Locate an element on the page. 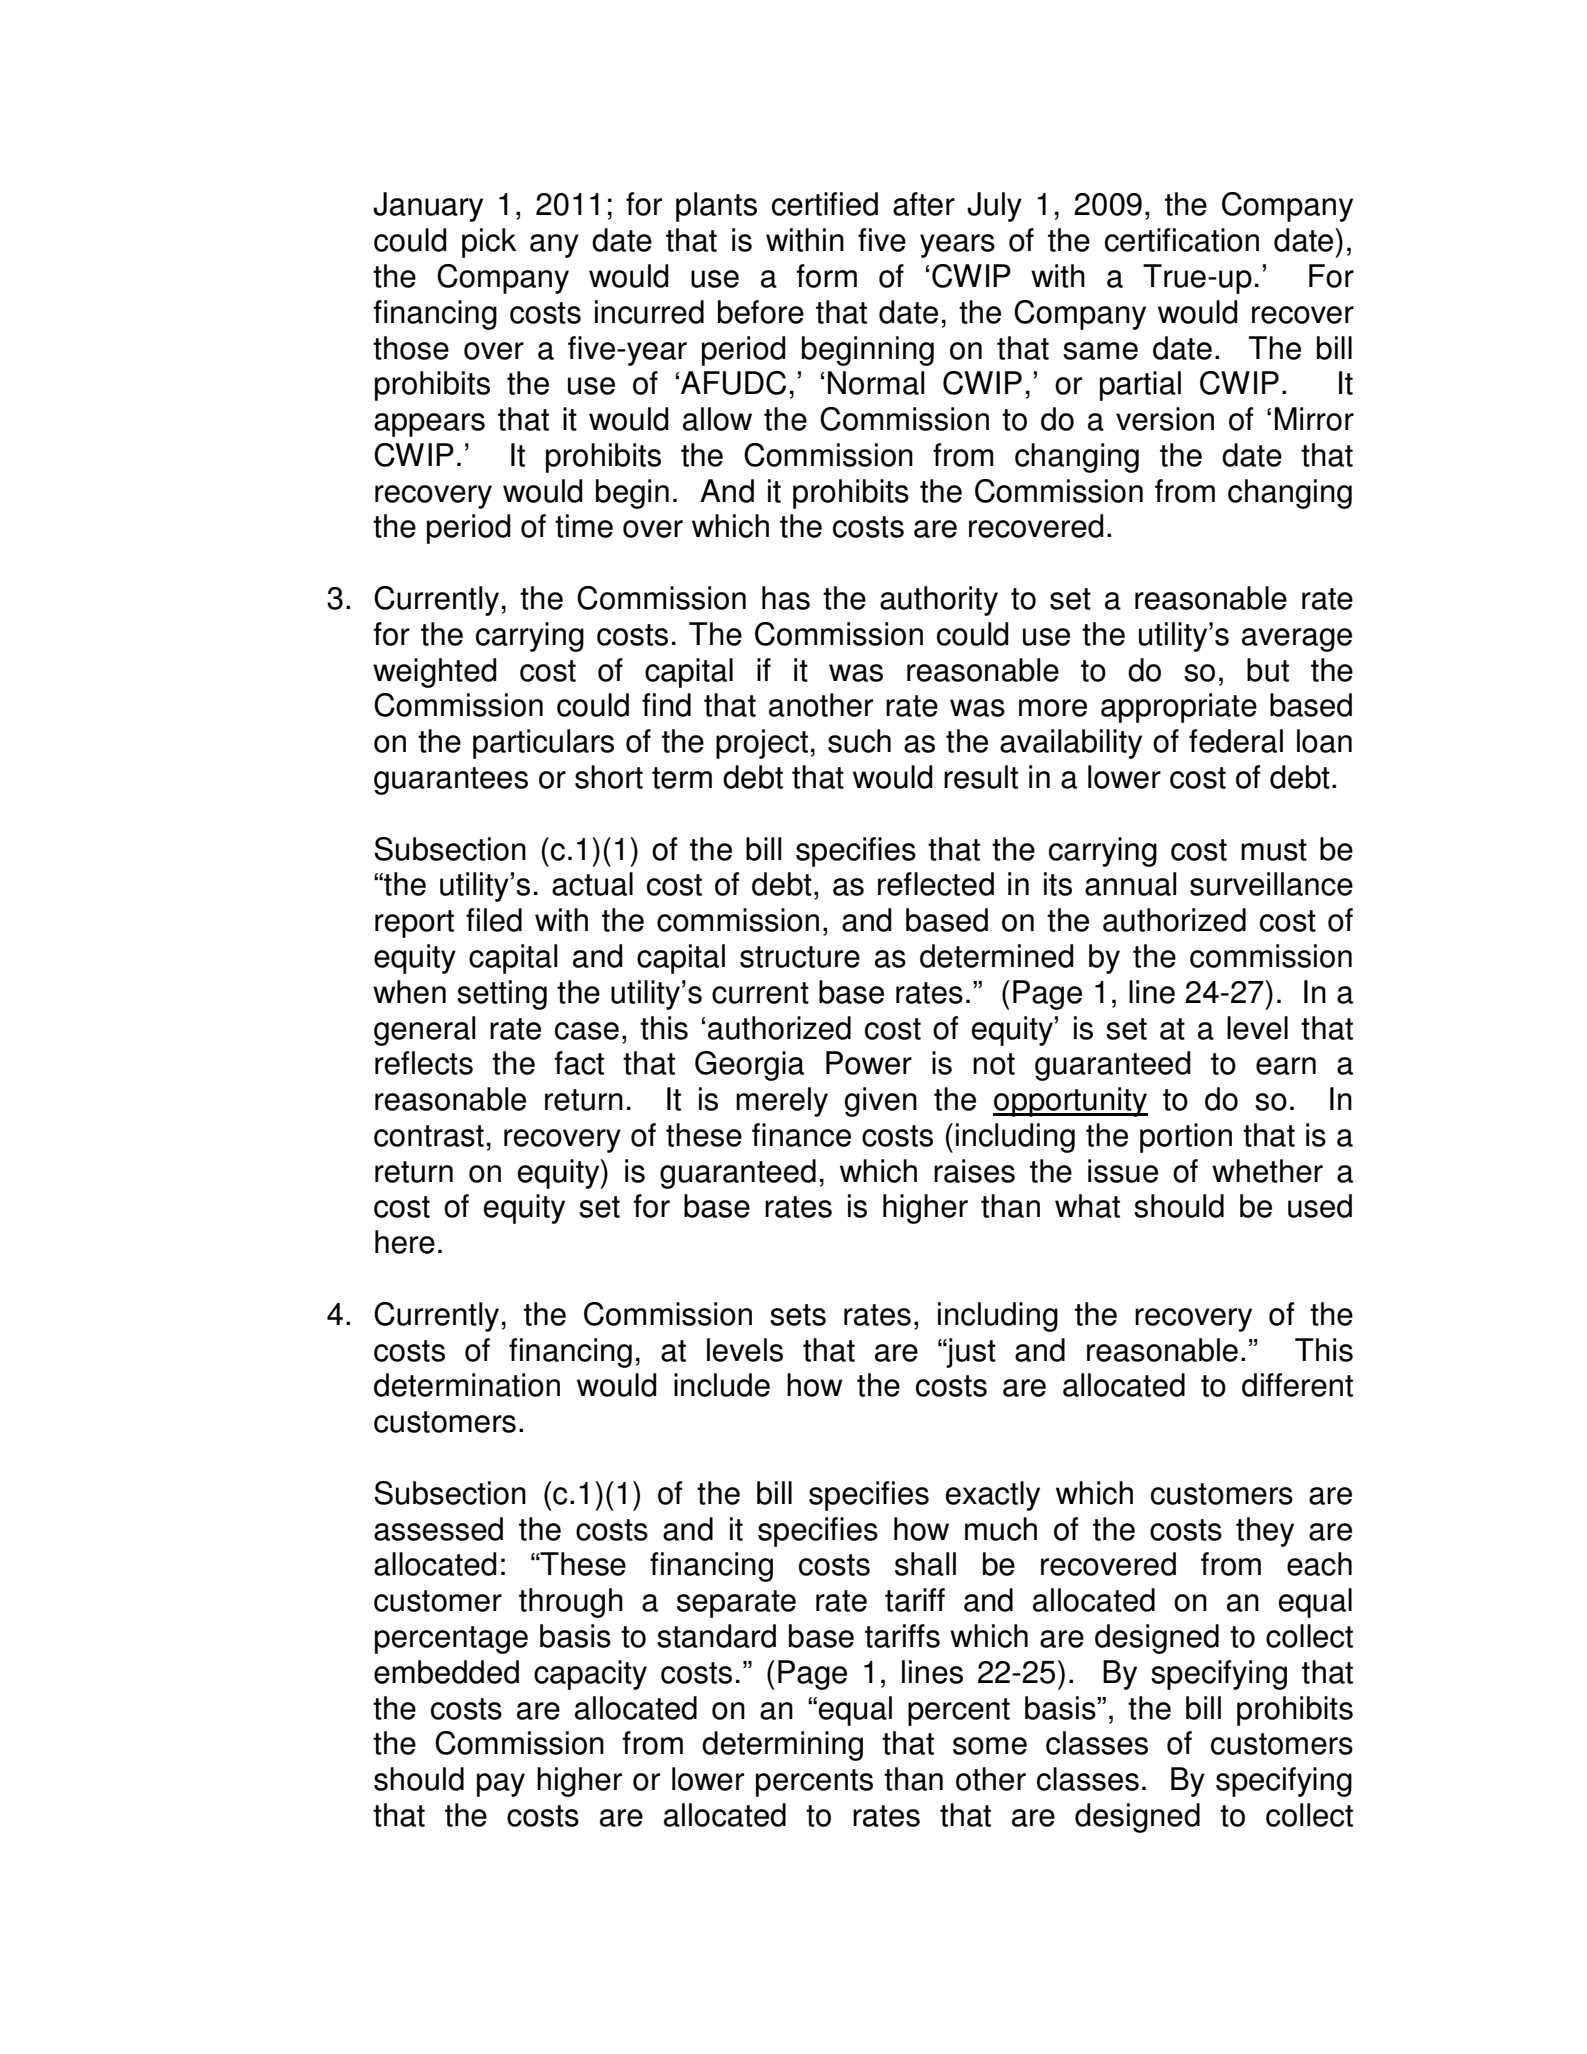  form is located at coordinates (826, 276).
